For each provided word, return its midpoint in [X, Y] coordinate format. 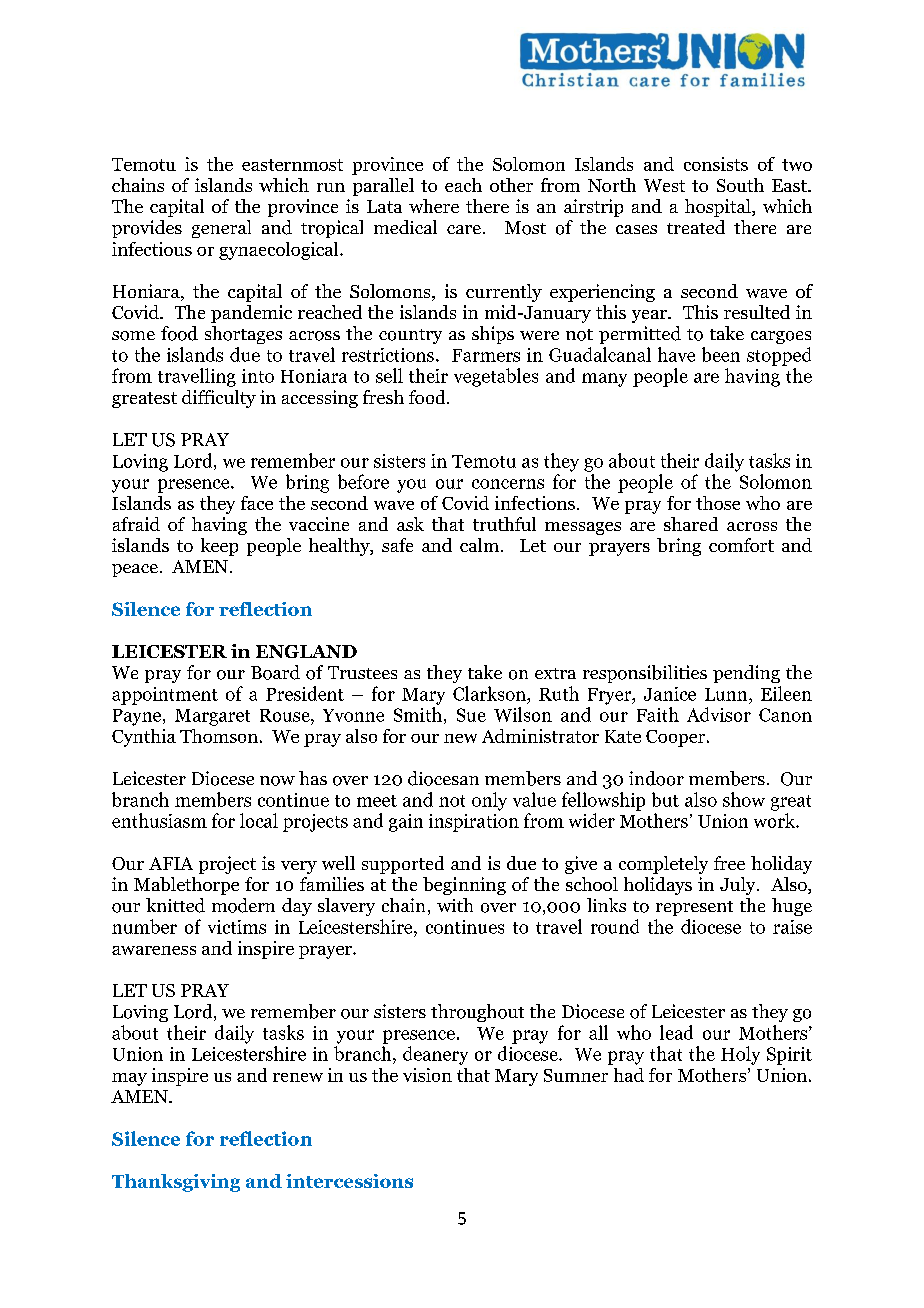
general [221, 229]
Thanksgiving [176, 1183]
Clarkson [490, 693]
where [434, 206]
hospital [719, 208]
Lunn [727, 694]
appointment [165, 696]
